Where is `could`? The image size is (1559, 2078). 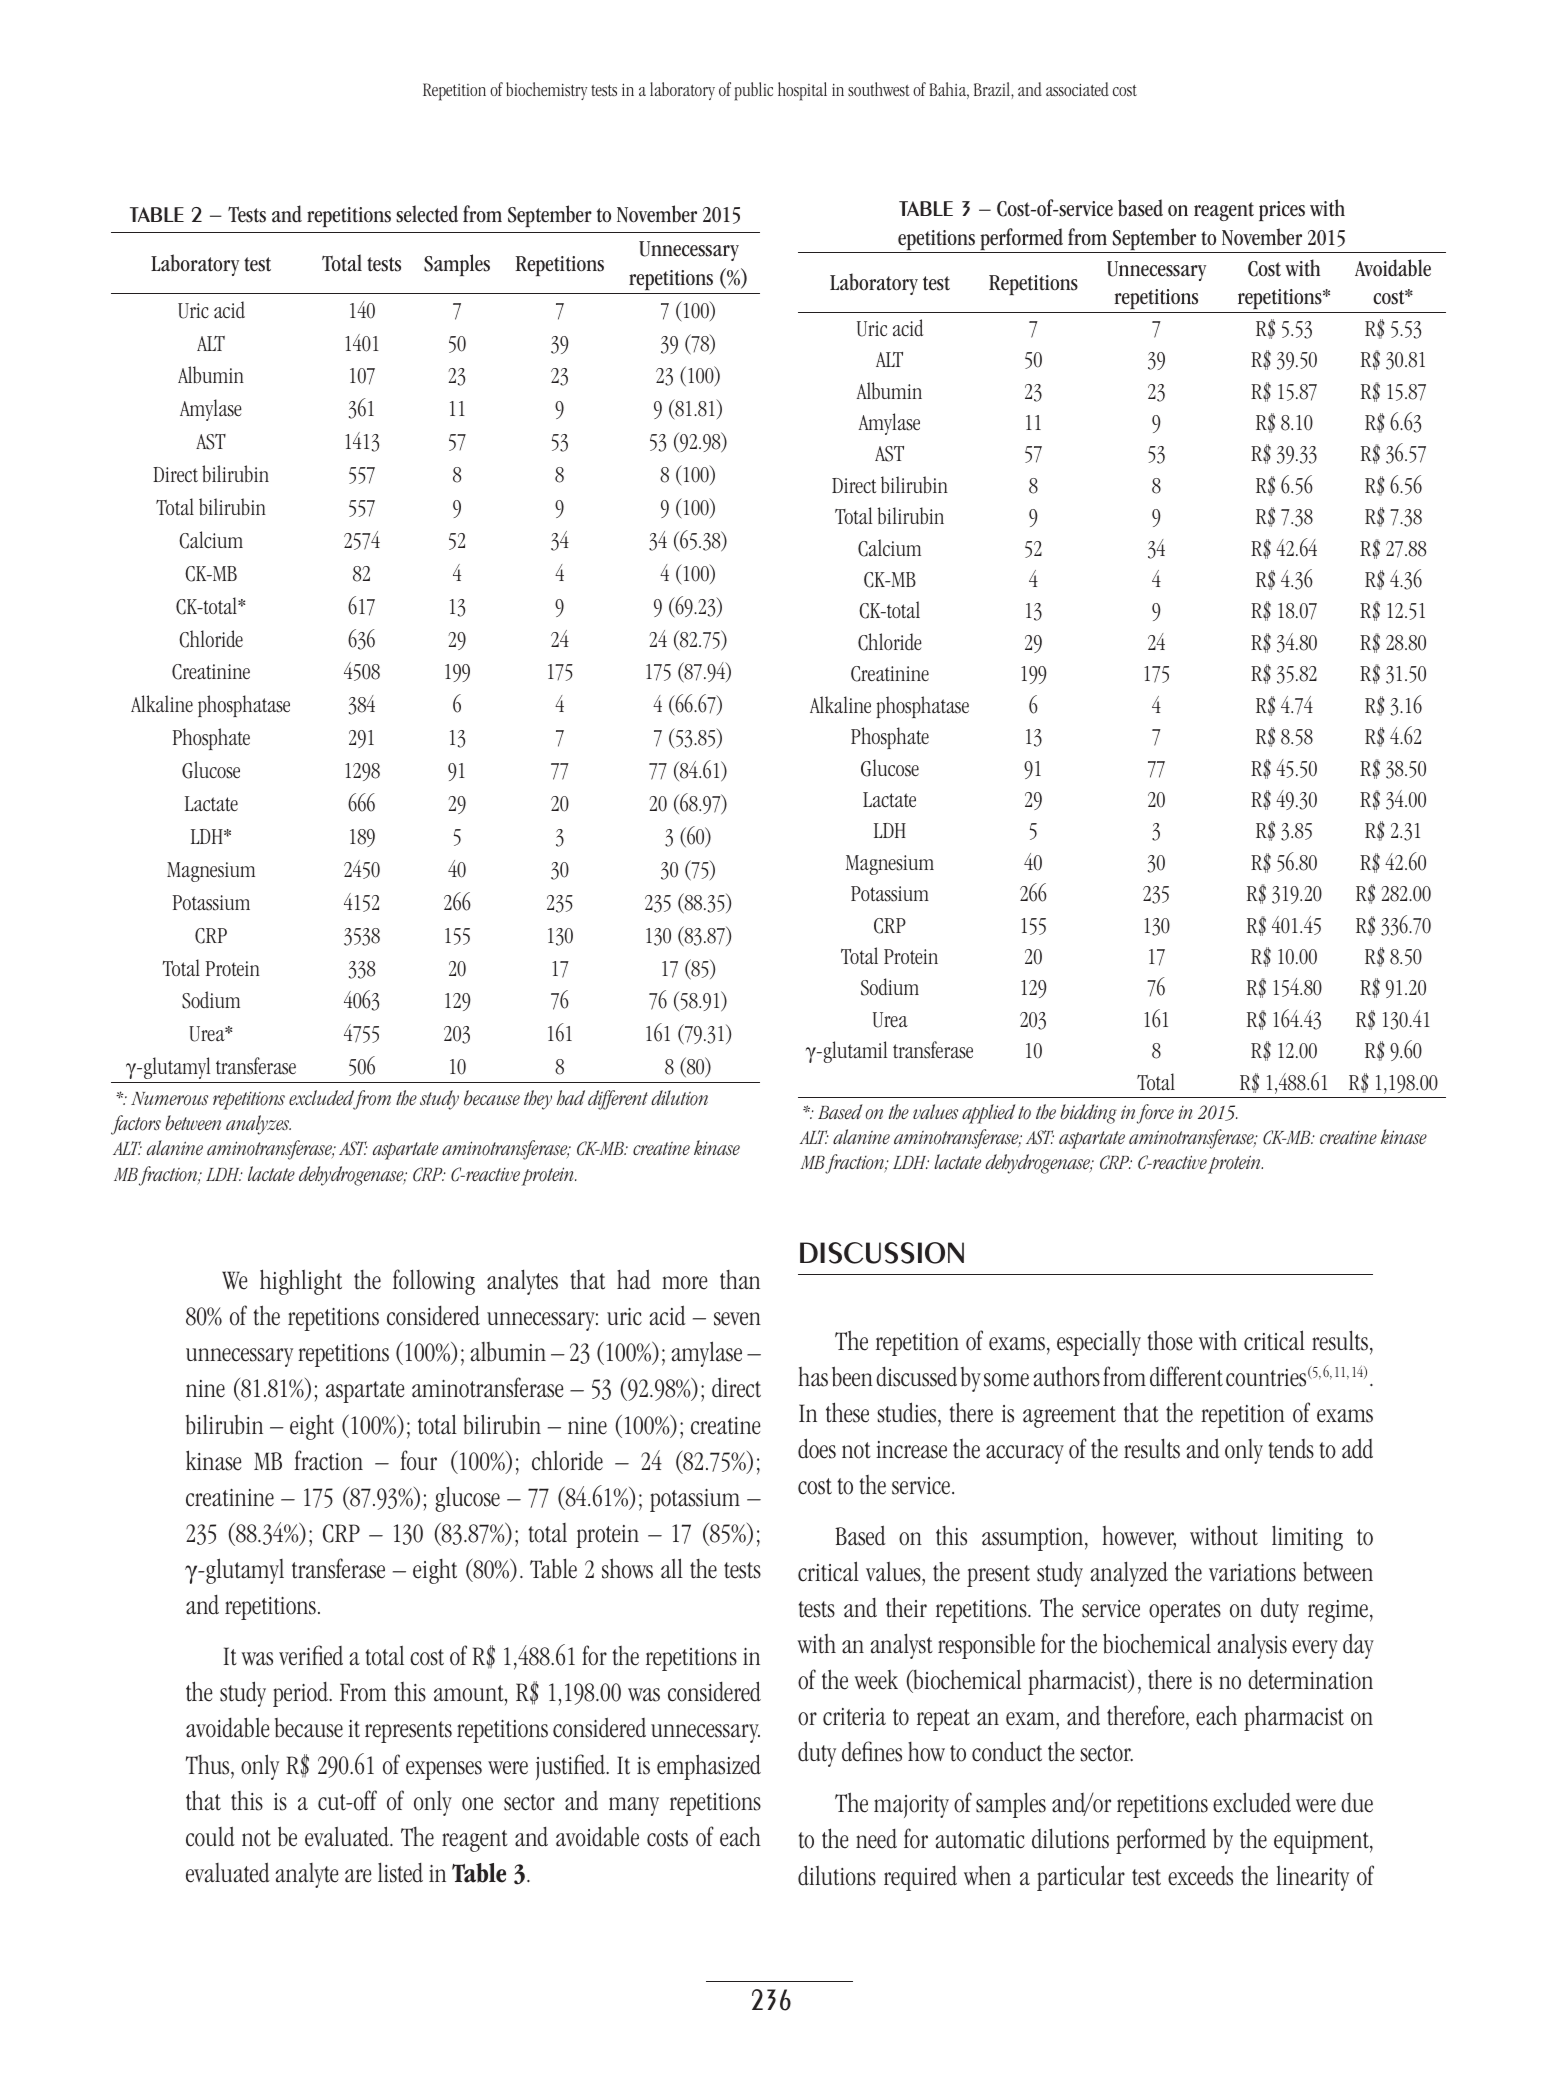 could is located at coordinates (210, 1836).
